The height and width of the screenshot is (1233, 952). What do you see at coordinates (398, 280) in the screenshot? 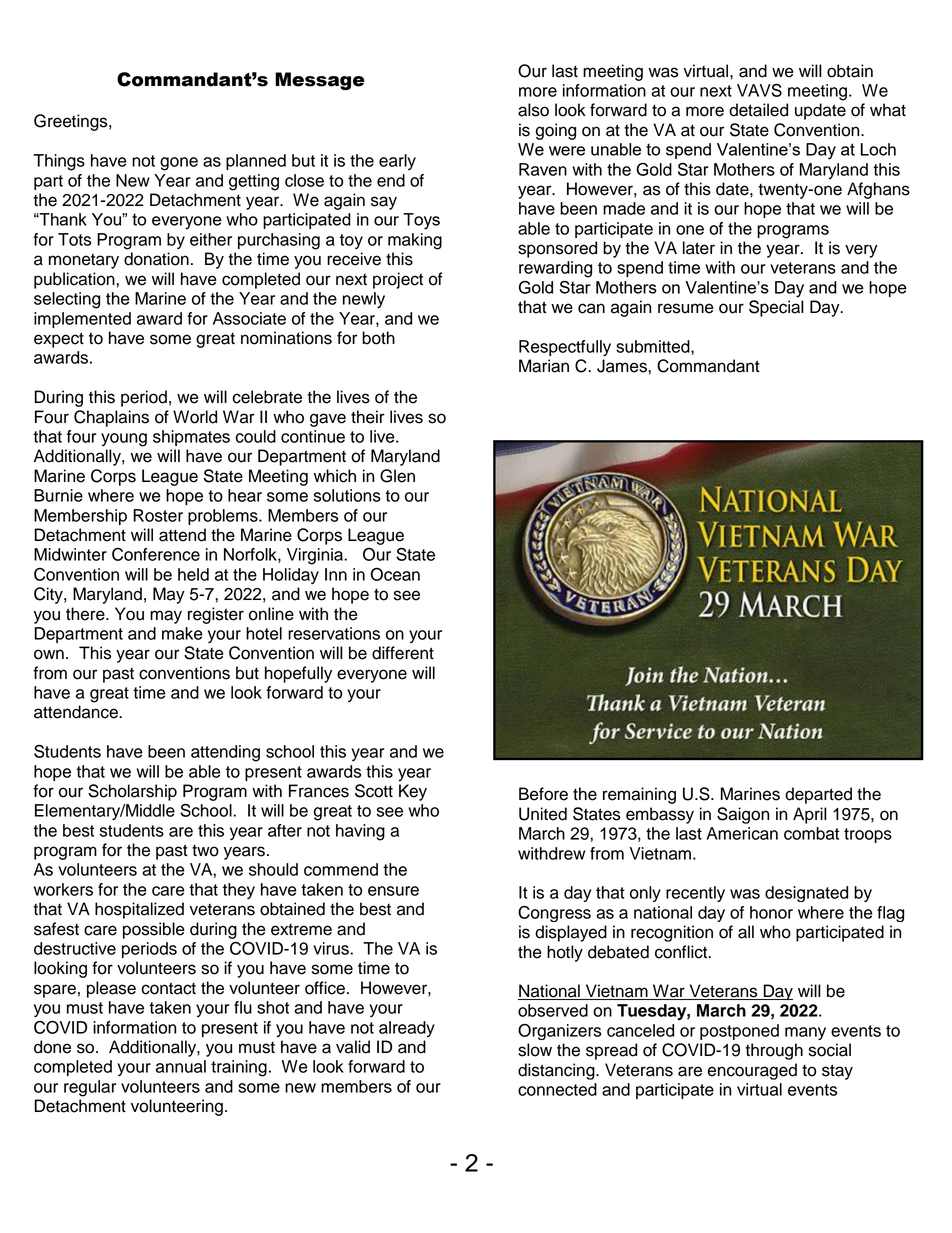
I see `project` at bounding box center [398, 280].
